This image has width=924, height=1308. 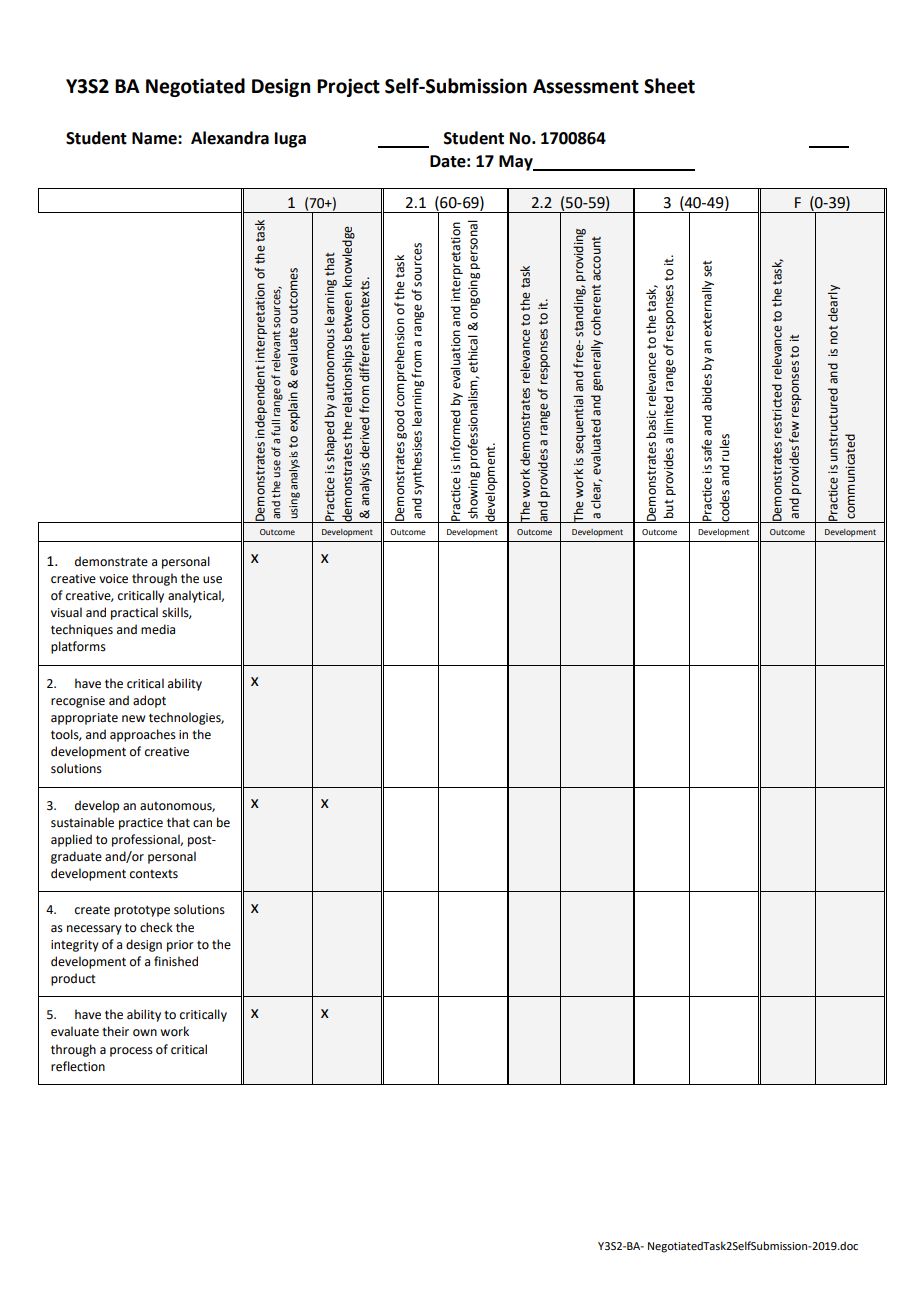 What do you see at coordinates (143, 735) in the image?
I see `approaches` at bounding box center [143, 735].
